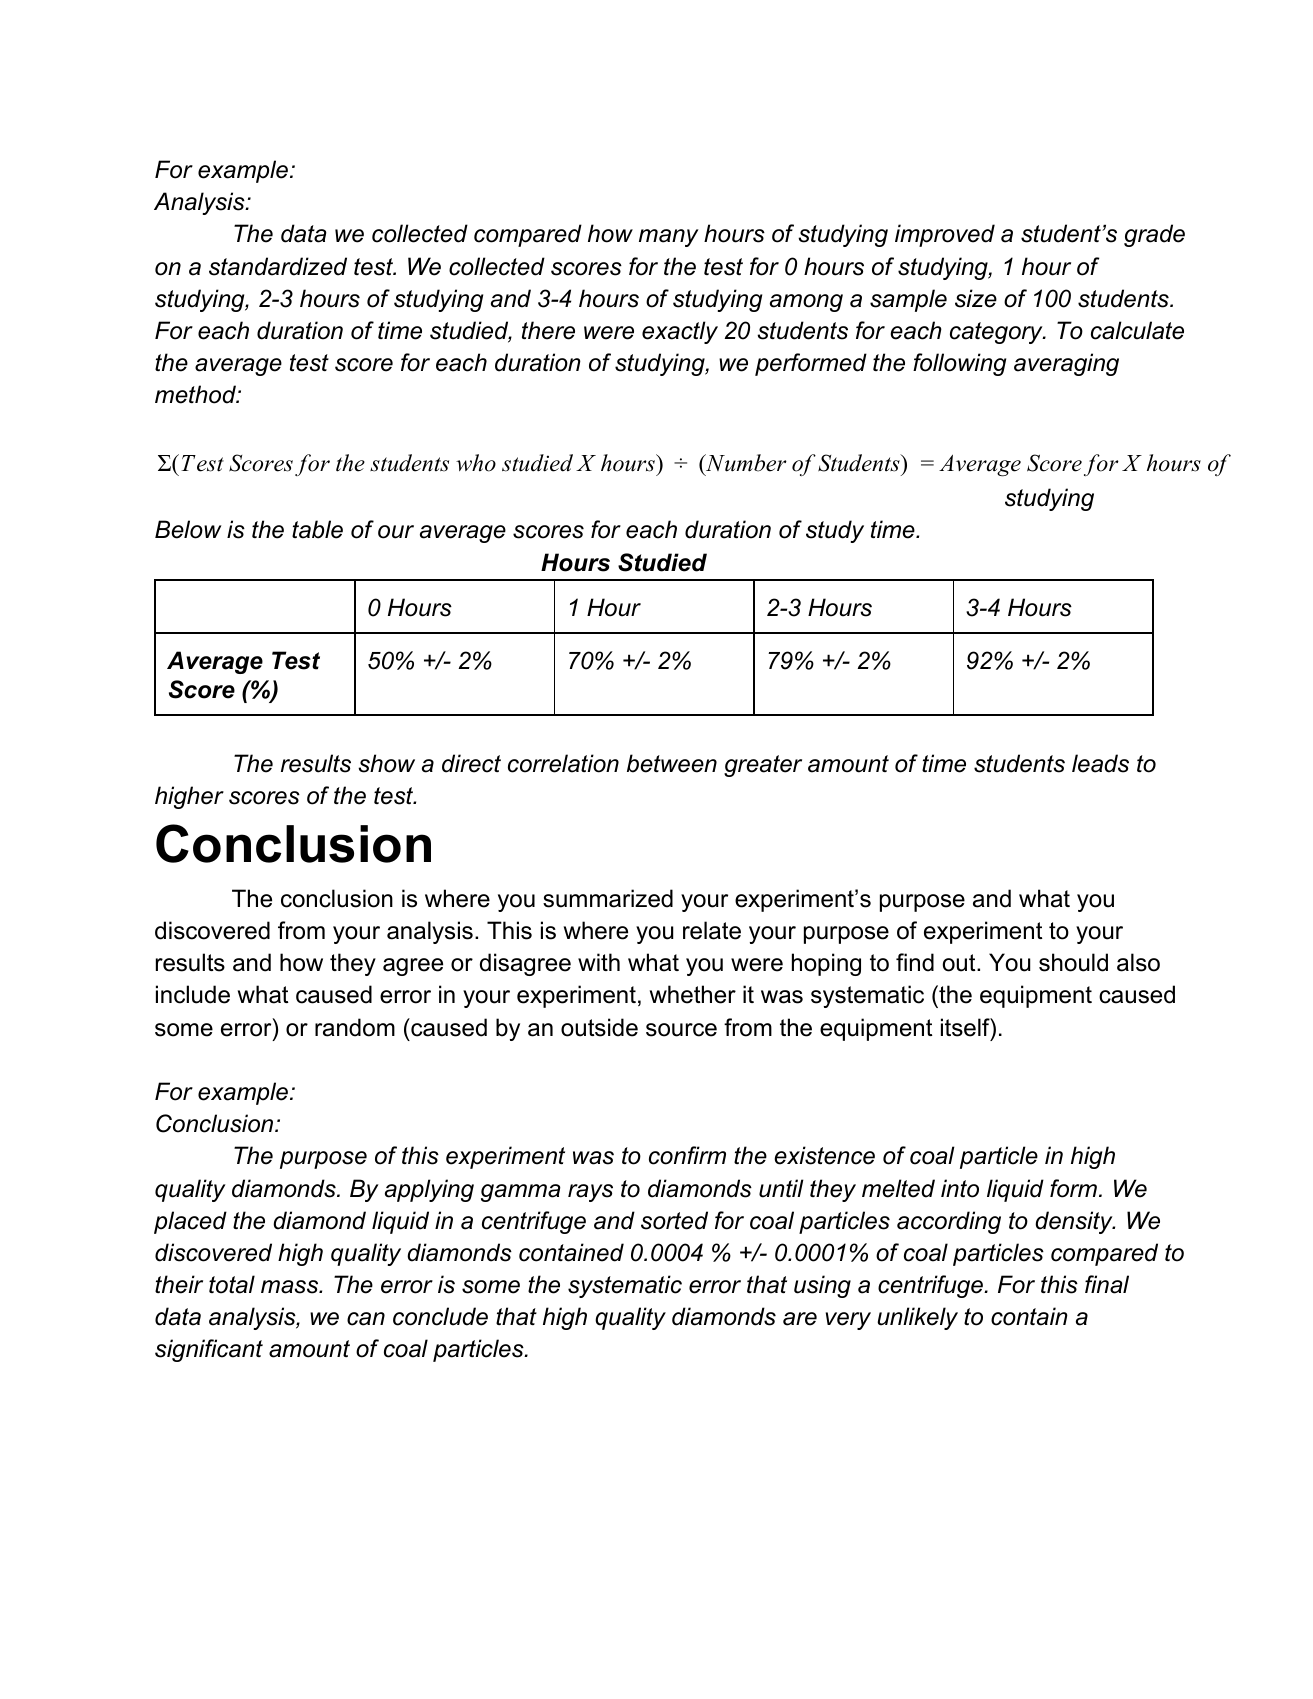 The image size is (1313, 1699). What do you see at coordinates (693, 994) in the image?
I see `whether` at bounding box center [693, 994].
